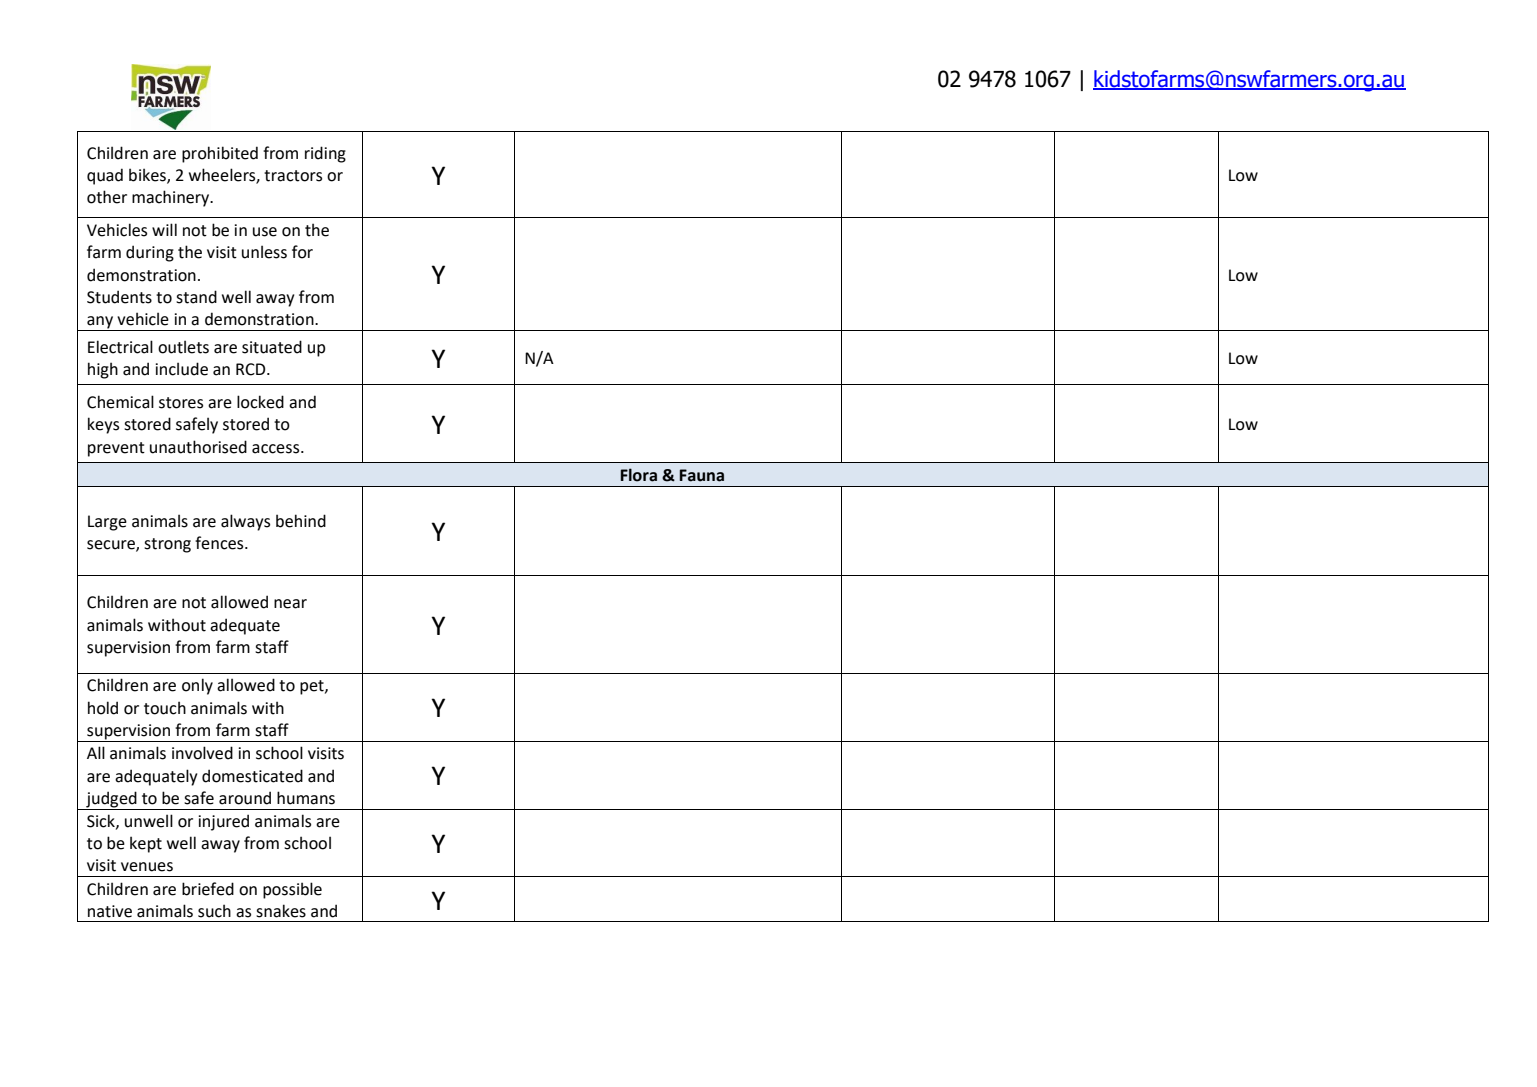 The width and height of the document is (1537, 1087). I want to click on strong, so click(167, 545).
